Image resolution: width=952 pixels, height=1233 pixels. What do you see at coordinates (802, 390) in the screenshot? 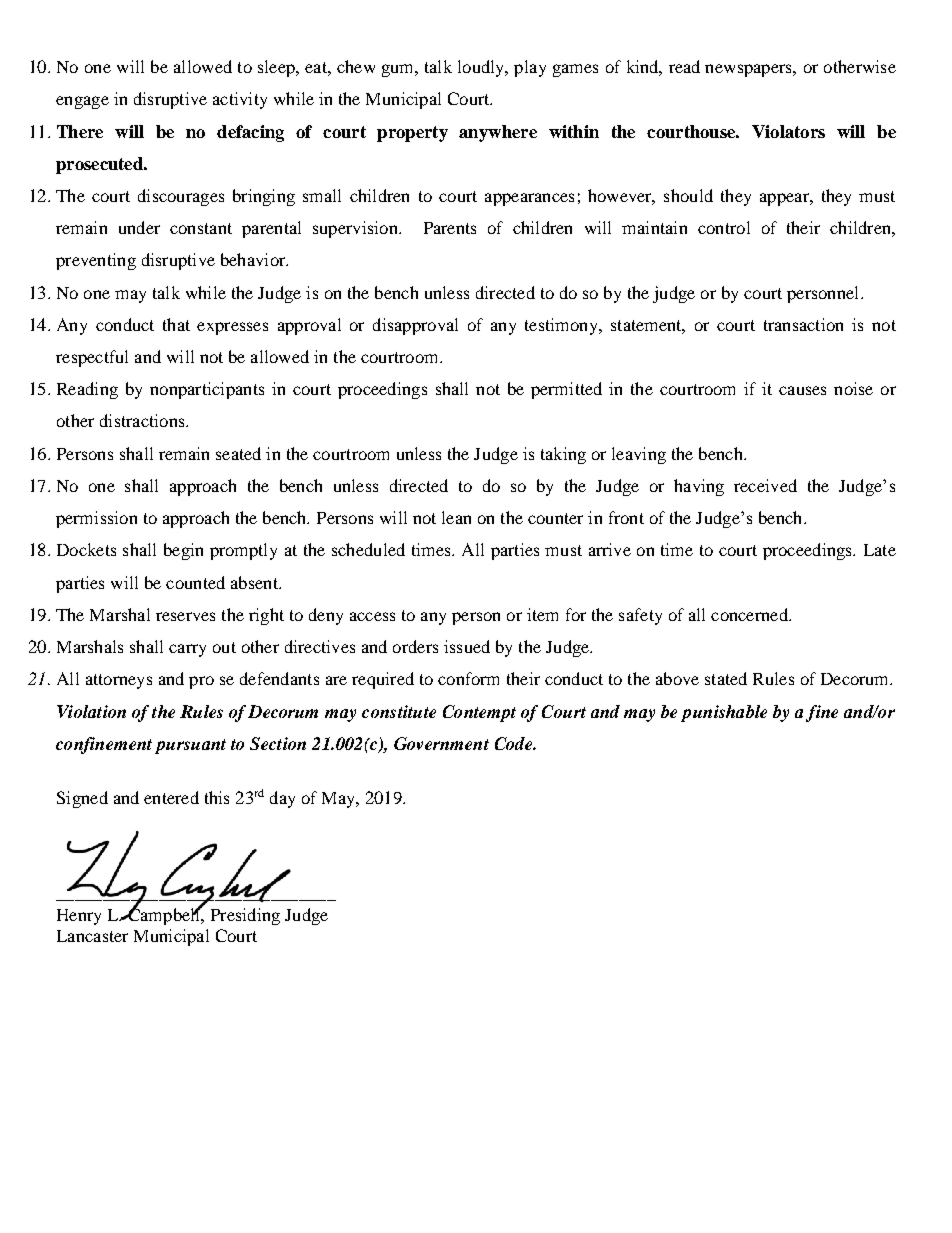
I see `causes` at bounding box center [802, 390].
